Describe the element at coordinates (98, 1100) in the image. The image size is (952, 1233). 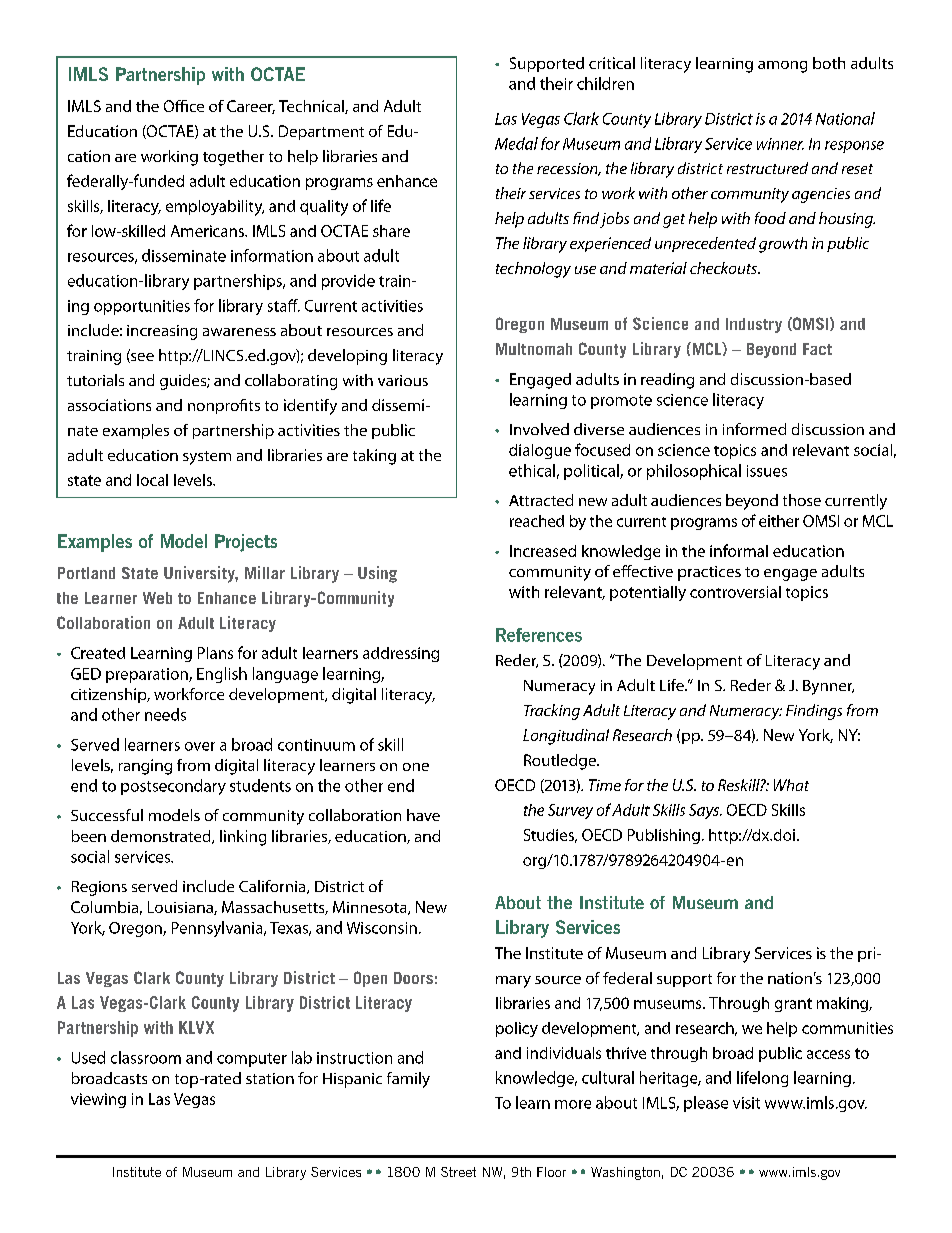
I see `viewing` at that location.
